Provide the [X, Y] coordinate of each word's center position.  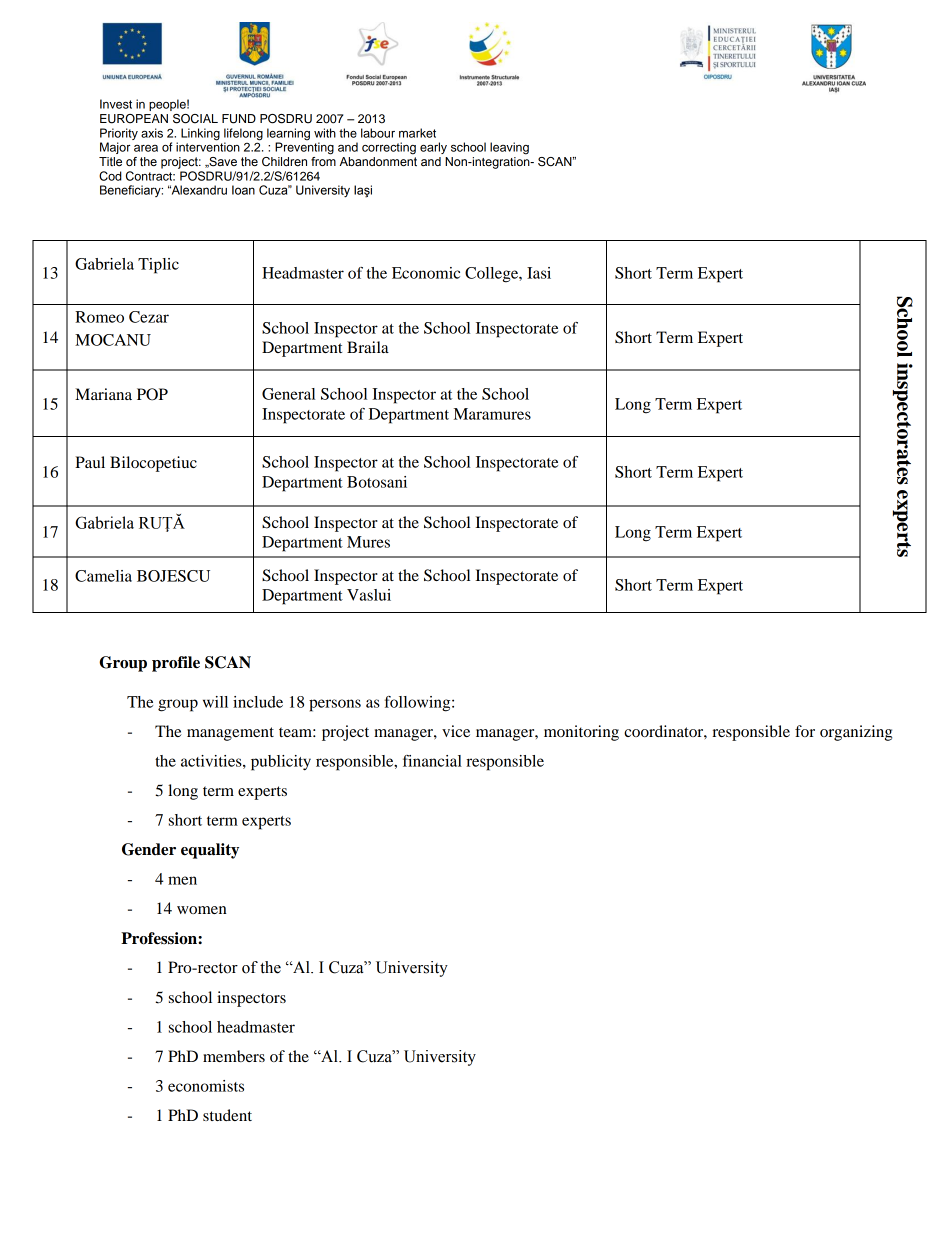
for [805, 731]
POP [152, 394]
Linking [200, 134]
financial [432, 761]
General [288, 394]
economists [206, 1086]
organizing [856, 733]
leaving [509, 148]
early [433, 148]
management [230, 734]
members [234, 1056]
